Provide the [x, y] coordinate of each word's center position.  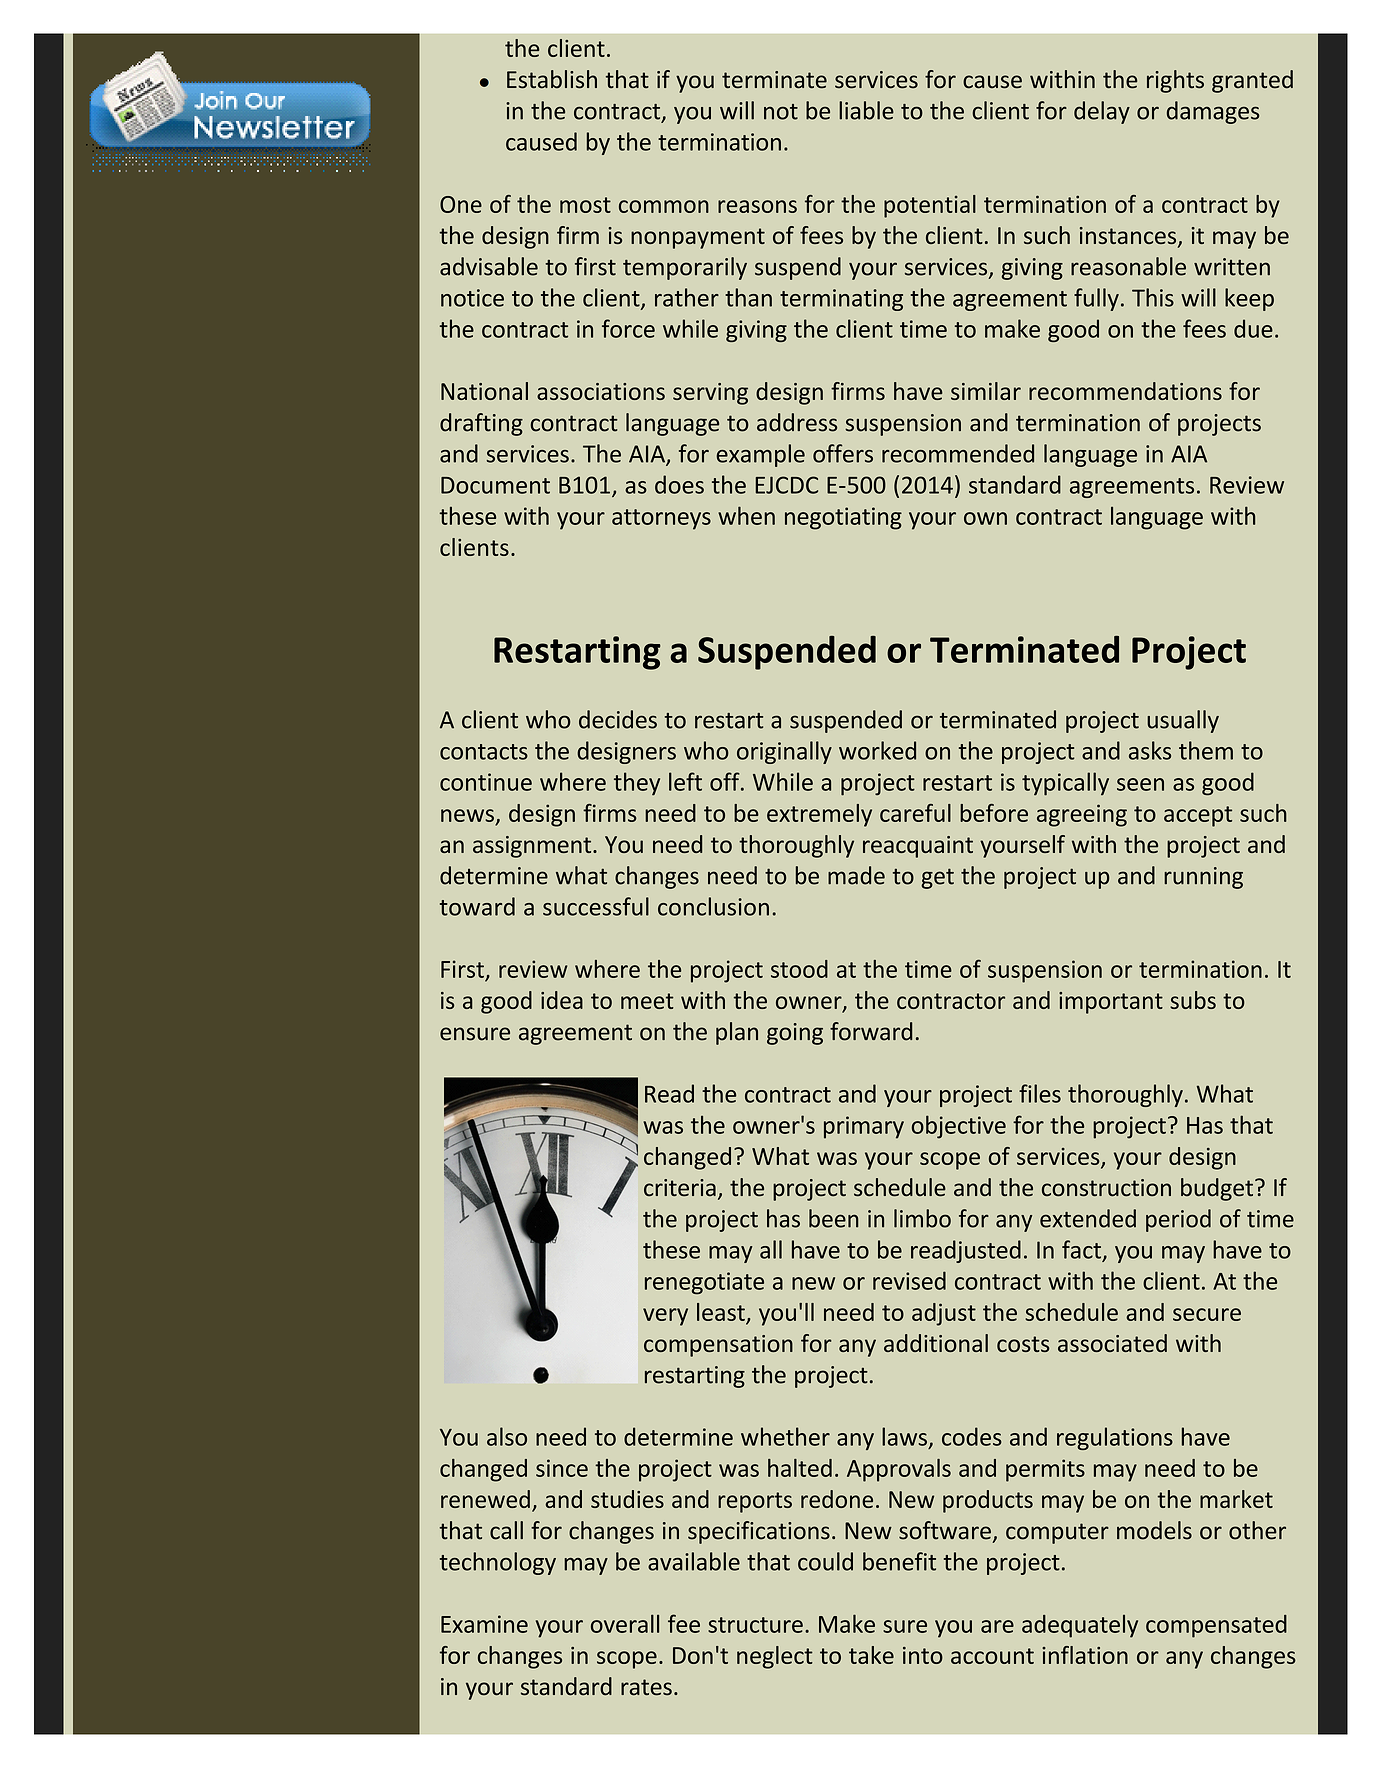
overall [625, 1623]
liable [866, 110]
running [1203, 878]
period [1178, 1220]
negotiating [843, 518]
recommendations [1125, 391]
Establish [552, 79]
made [856, 875]
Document [495, 485]
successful [596, 906]
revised [909, 1280]
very [665, 1317]
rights [1175, 81]
